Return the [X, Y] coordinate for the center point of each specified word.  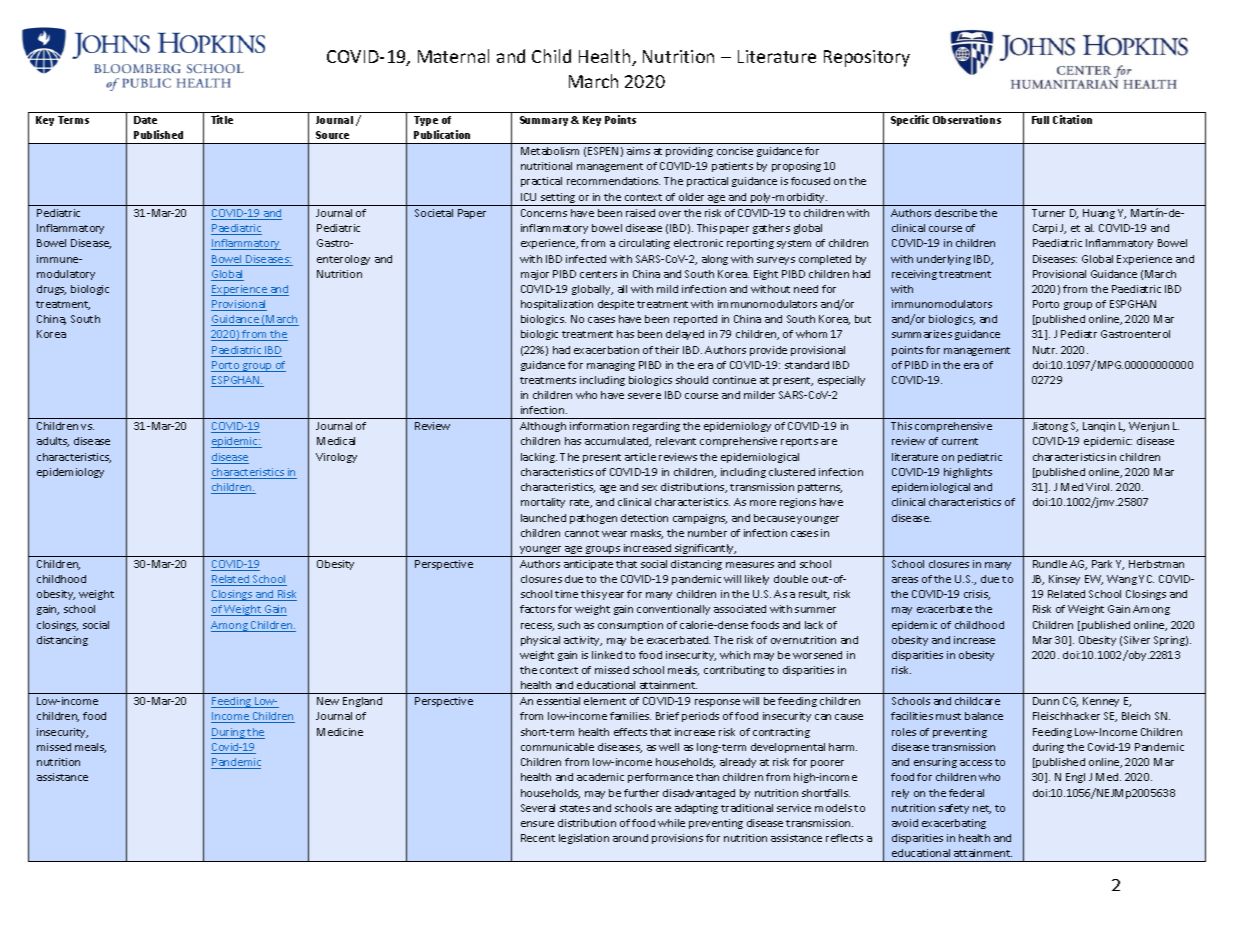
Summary [546, 121]
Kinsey [1064, 580]
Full [1040, 120]
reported [695, 320]
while [671, 823]
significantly [705, 550]
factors [537, 609]
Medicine [340, 732]
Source [332, 135]
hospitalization [557, 305]
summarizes [922, 334]
